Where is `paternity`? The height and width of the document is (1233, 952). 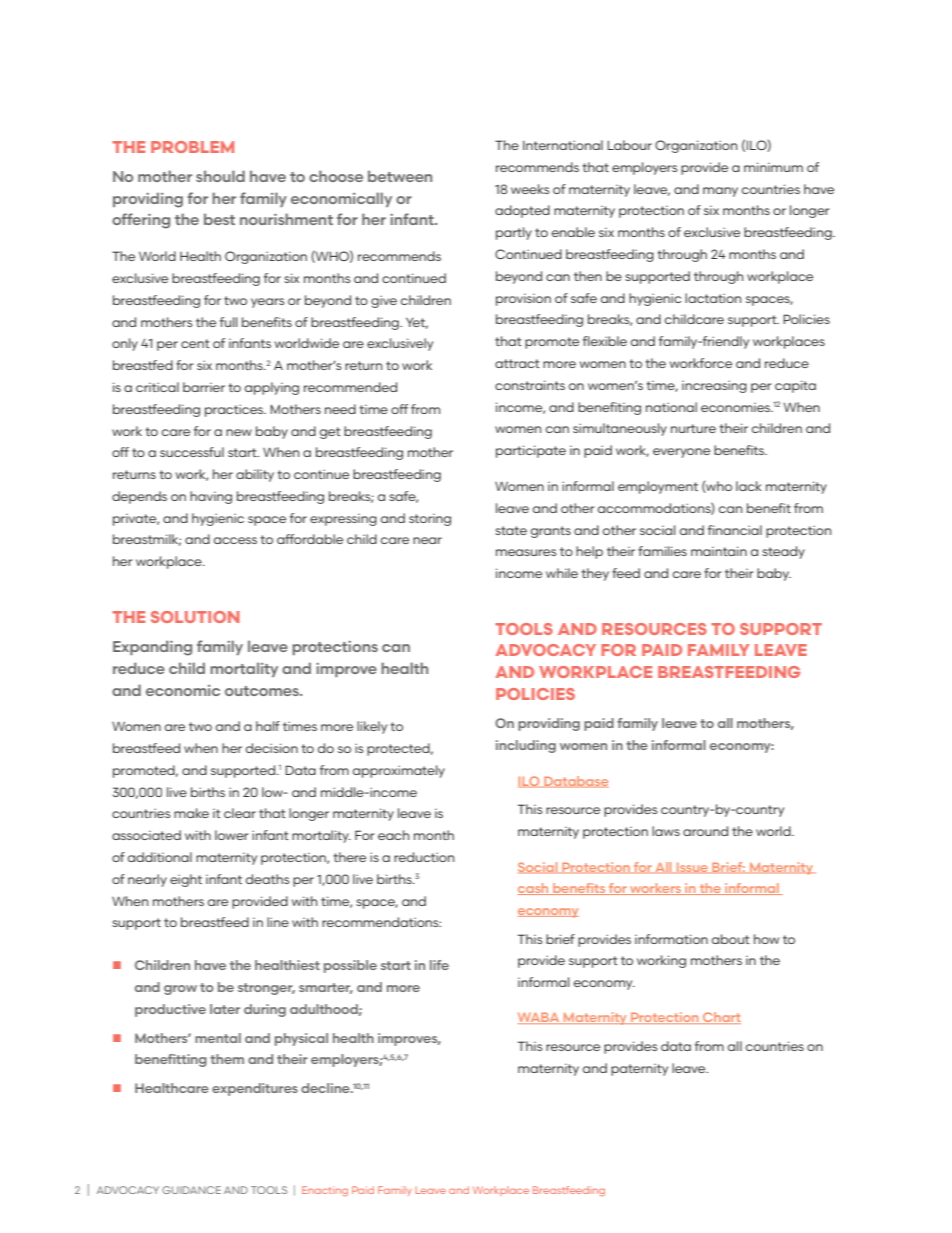 paternity is located at coordinates (639, 1070).
